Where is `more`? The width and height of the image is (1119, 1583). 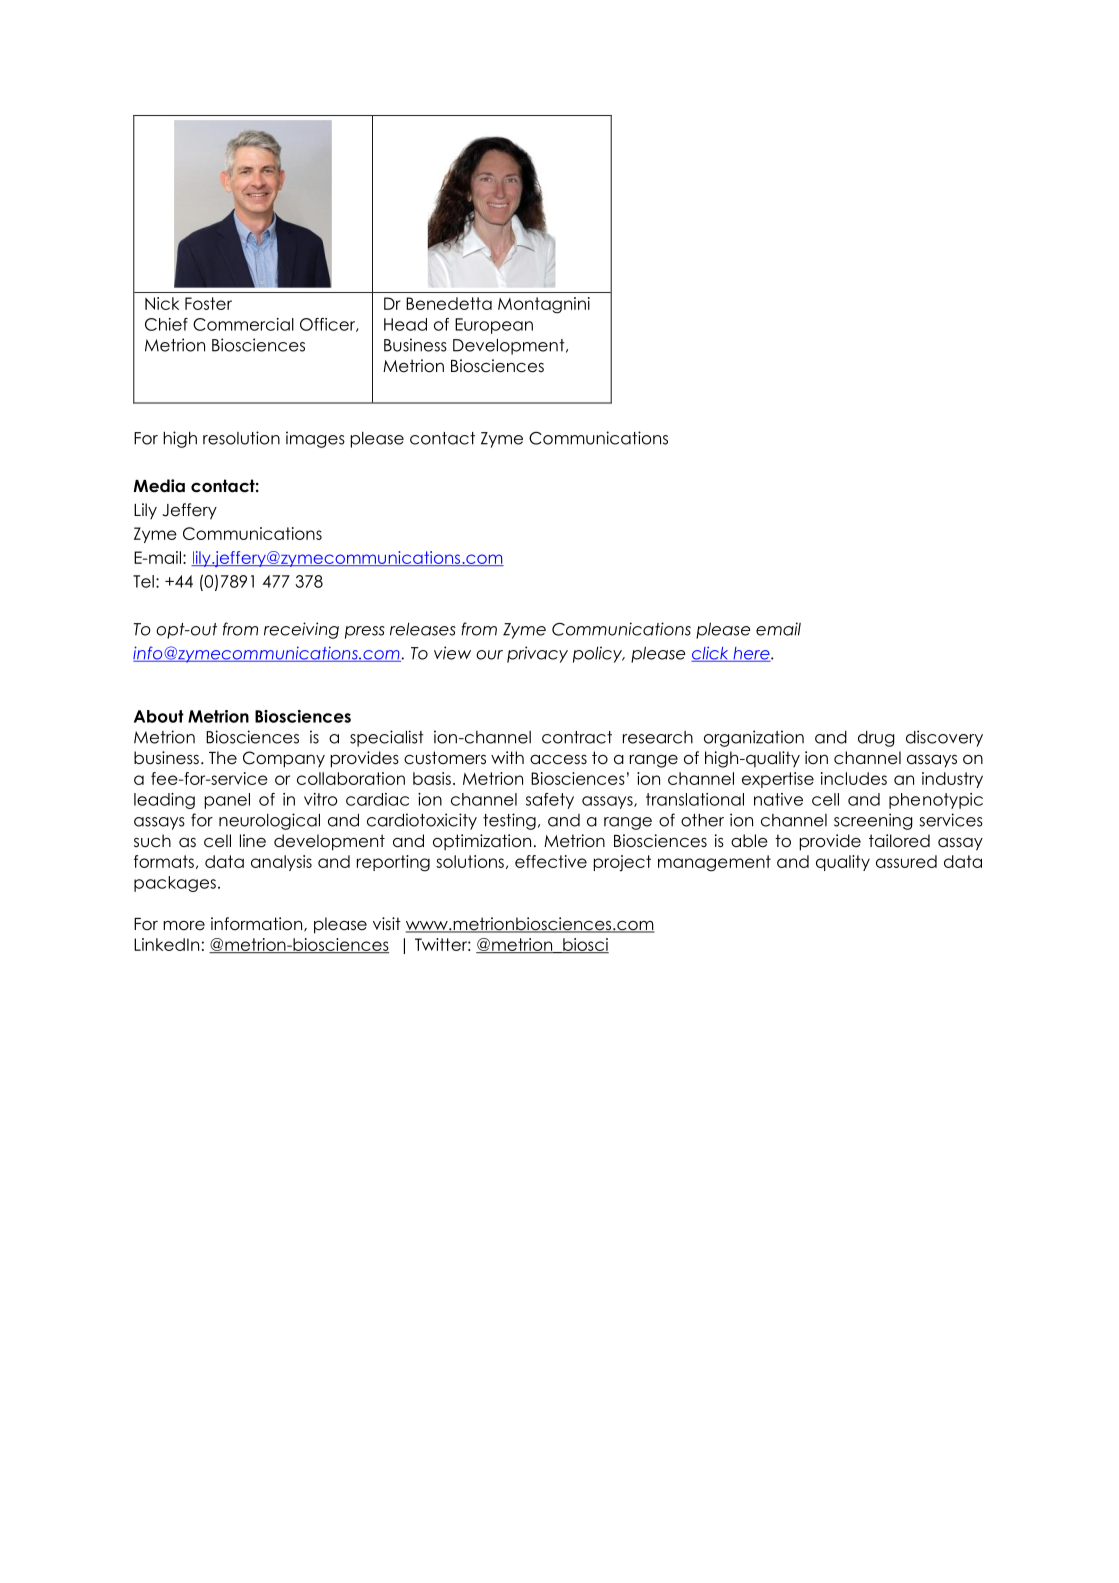 more is located at coordinates (184, 926).
